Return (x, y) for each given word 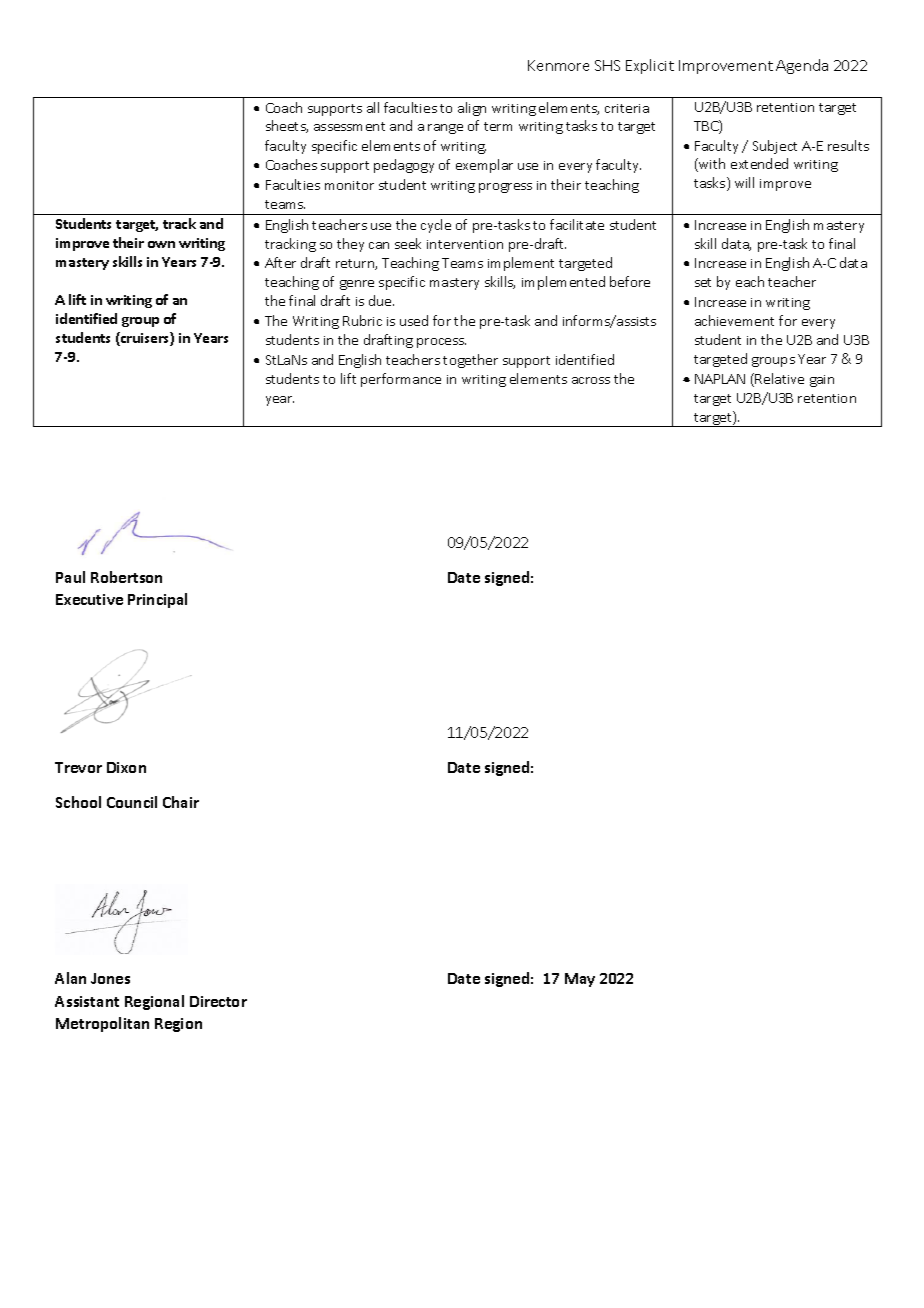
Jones (110, 978)
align (472, 109)
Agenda (802, 66)
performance (401, 380)
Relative (779, 378)
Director (218, 1001)
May (580, 980)
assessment (349, 126)
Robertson (126, 577)
